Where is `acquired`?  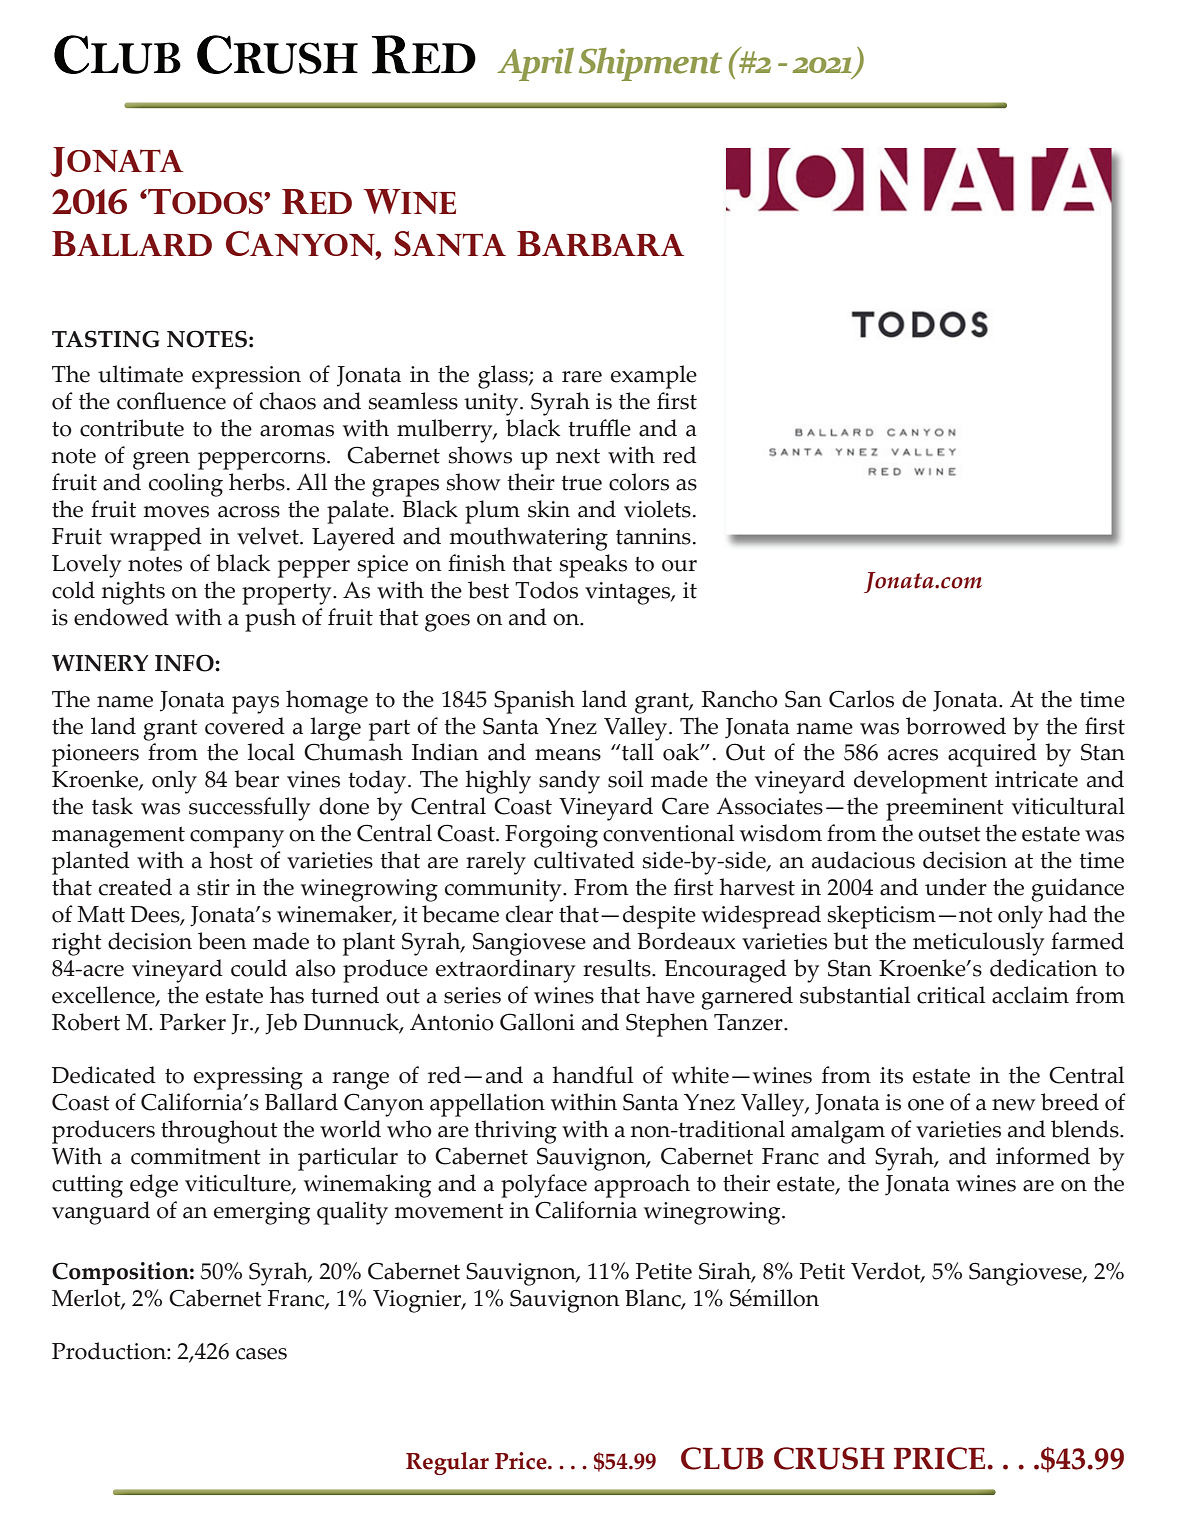
acquired is located at coordinates (992, 755).
